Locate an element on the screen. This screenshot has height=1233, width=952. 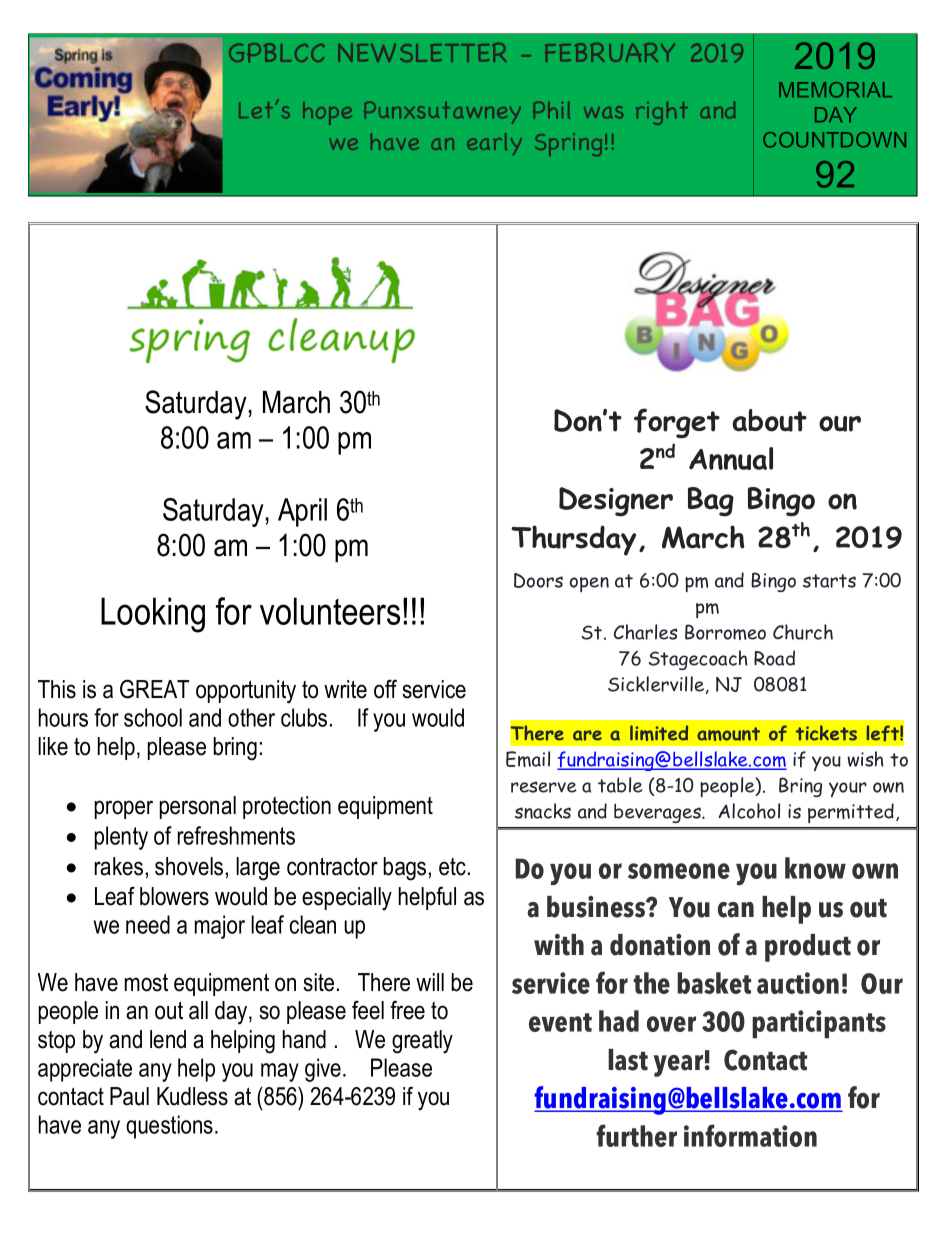
amount is located at coordinates (728, 734).
